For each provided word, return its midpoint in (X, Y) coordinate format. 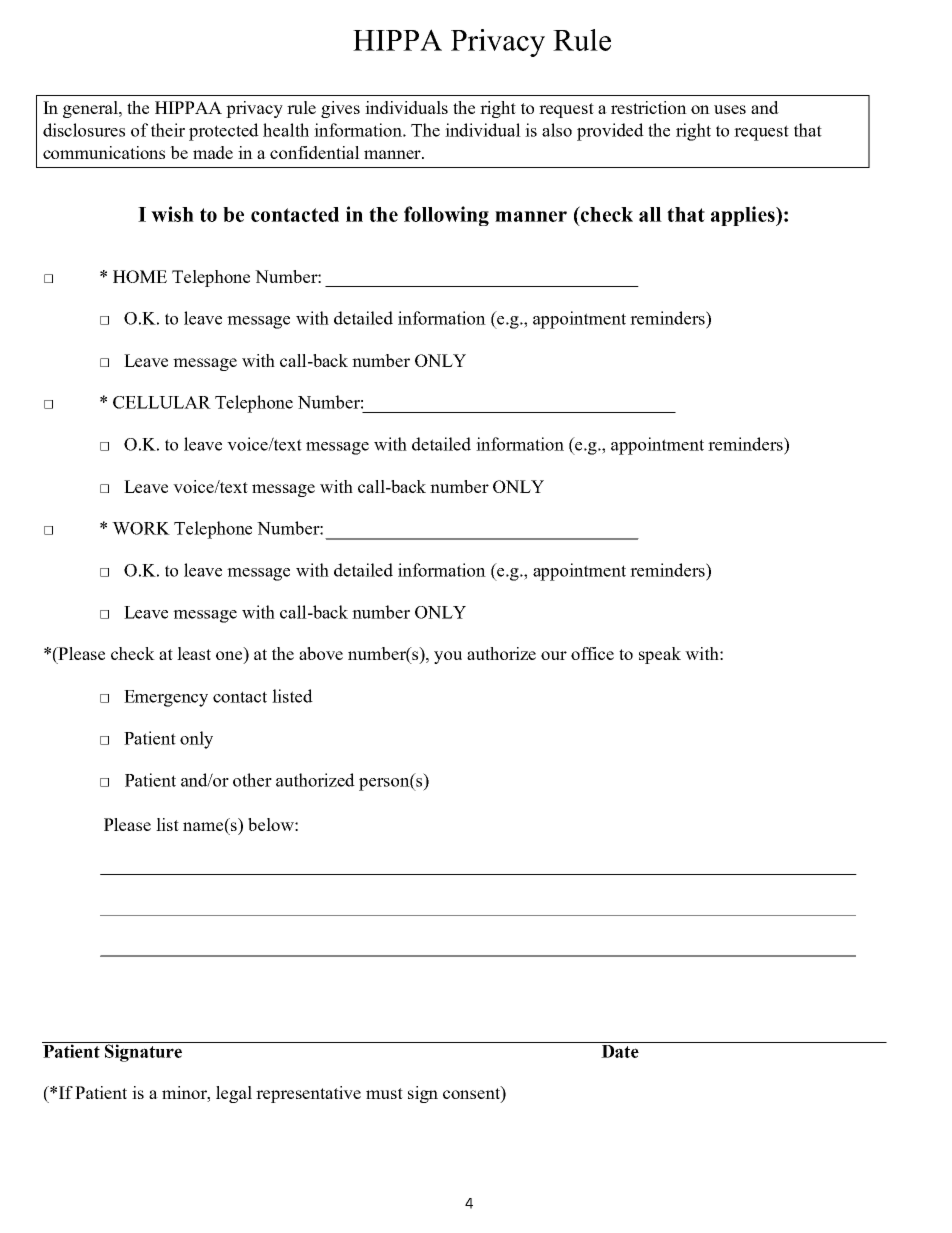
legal (234, 1094)
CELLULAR (162, 402)
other (252, 780)
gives (340, 109)
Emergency (166, 698)
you (448, 657)
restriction (649, 107)
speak (660, 655)
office (592, 653)
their (168, 130)
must (384, 1093)
